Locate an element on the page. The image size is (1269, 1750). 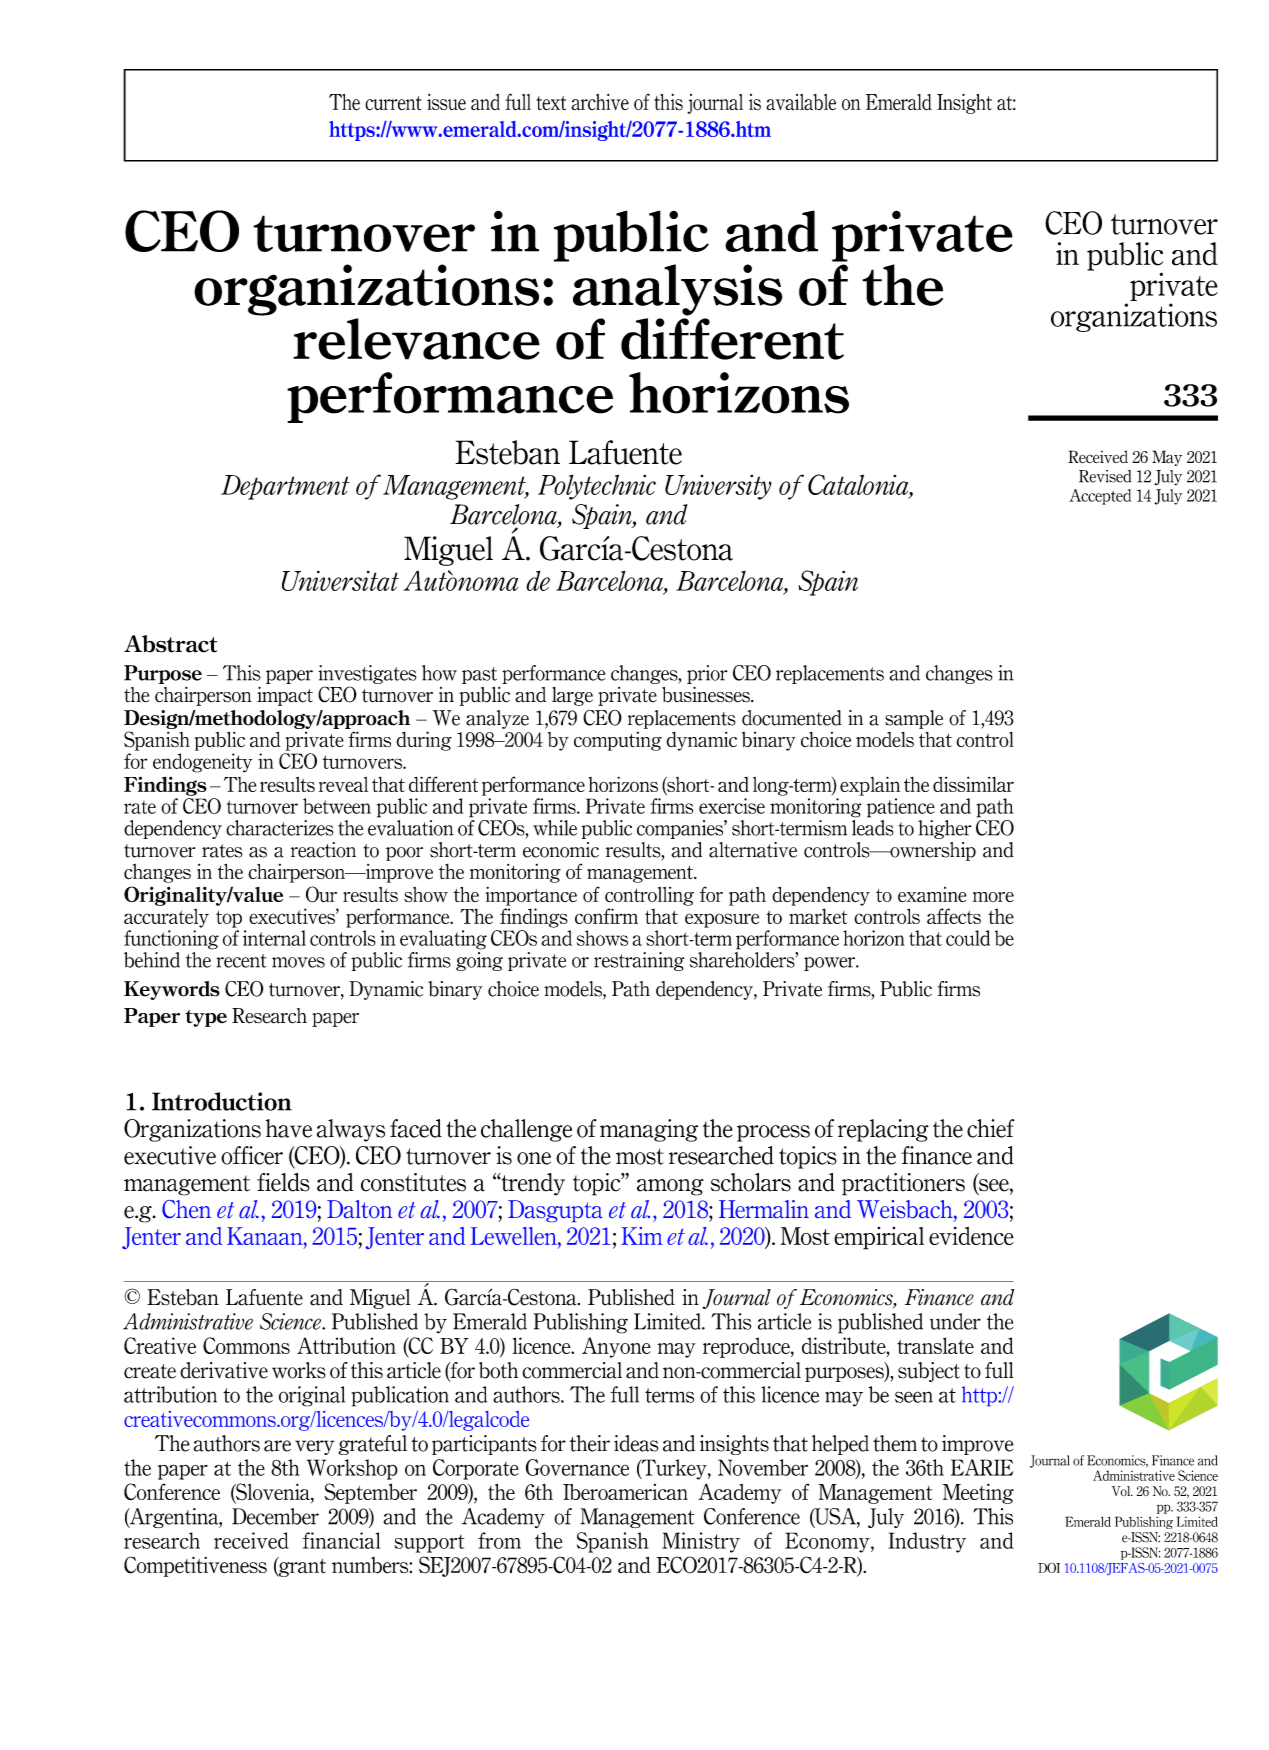
characterizes is located at coordinates (280, 828).
